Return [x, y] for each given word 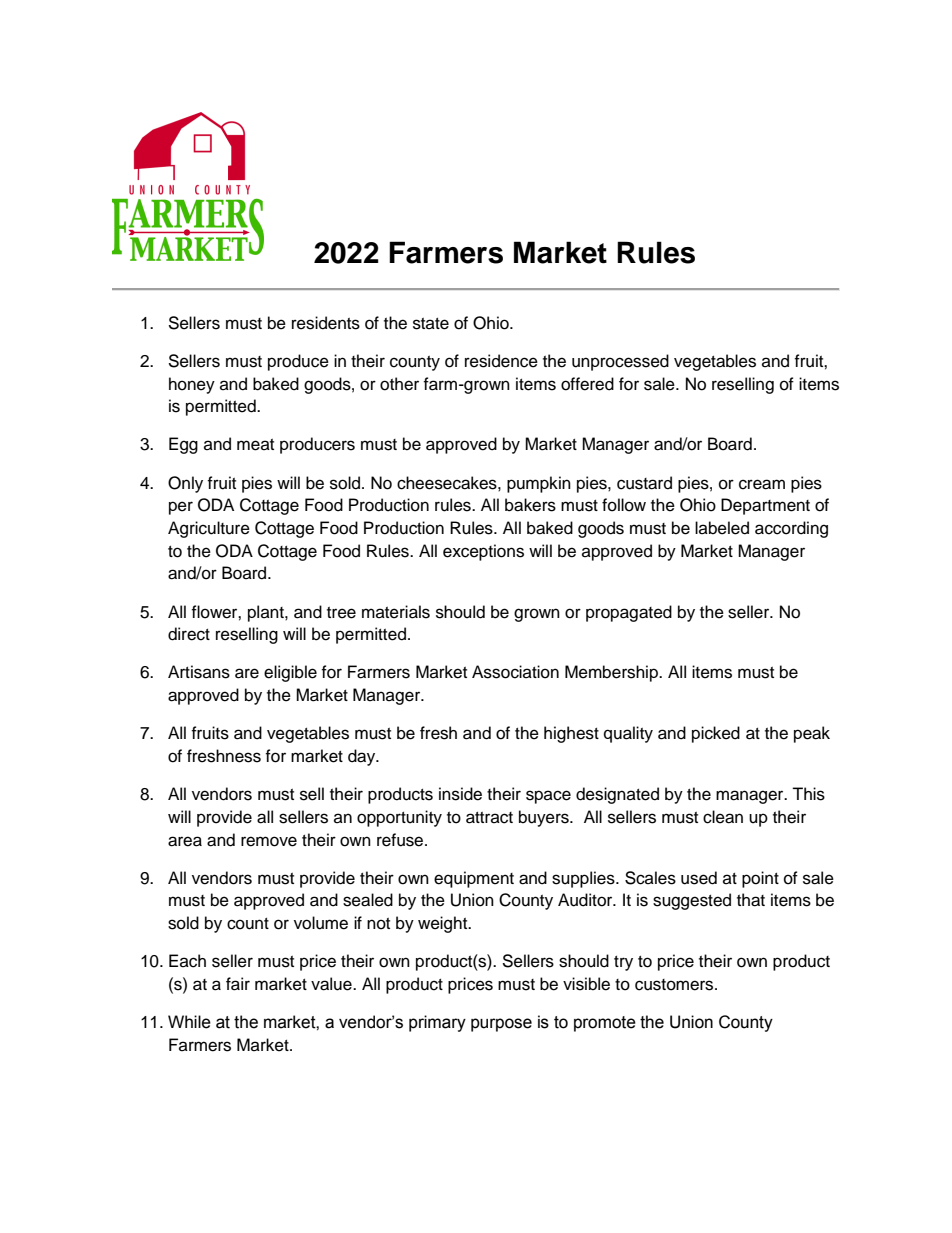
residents [326, 323]
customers [675, 985]
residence [501, 361]
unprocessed [620, 362]
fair [238, 984]
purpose [501, 1025]
